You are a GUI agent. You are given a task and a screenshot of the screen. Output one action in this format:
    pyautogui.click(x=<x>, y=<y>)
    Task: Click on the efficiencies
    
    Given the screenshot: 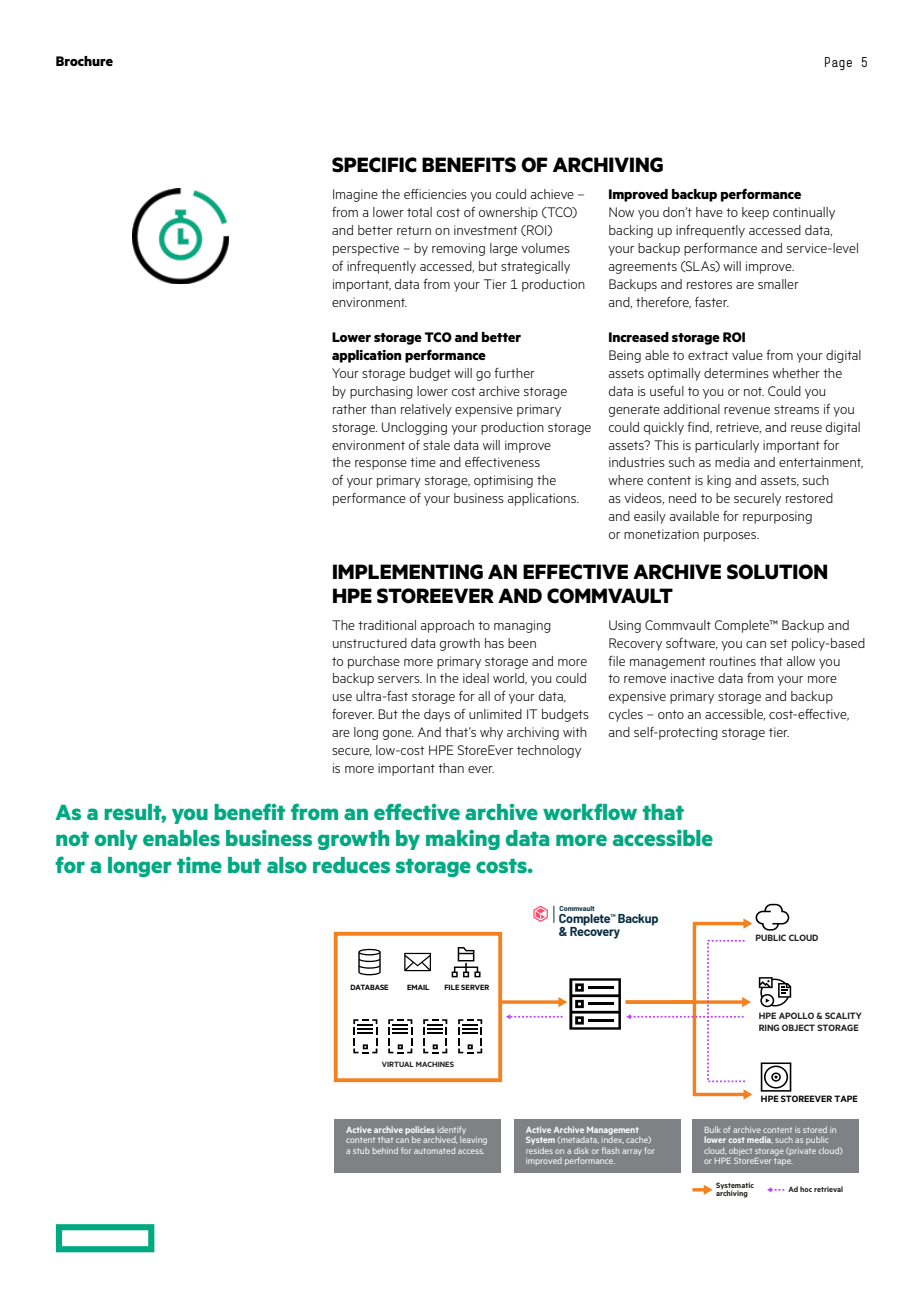 What is the action you would take?
    pyautogui.click(x=435, y=194)
